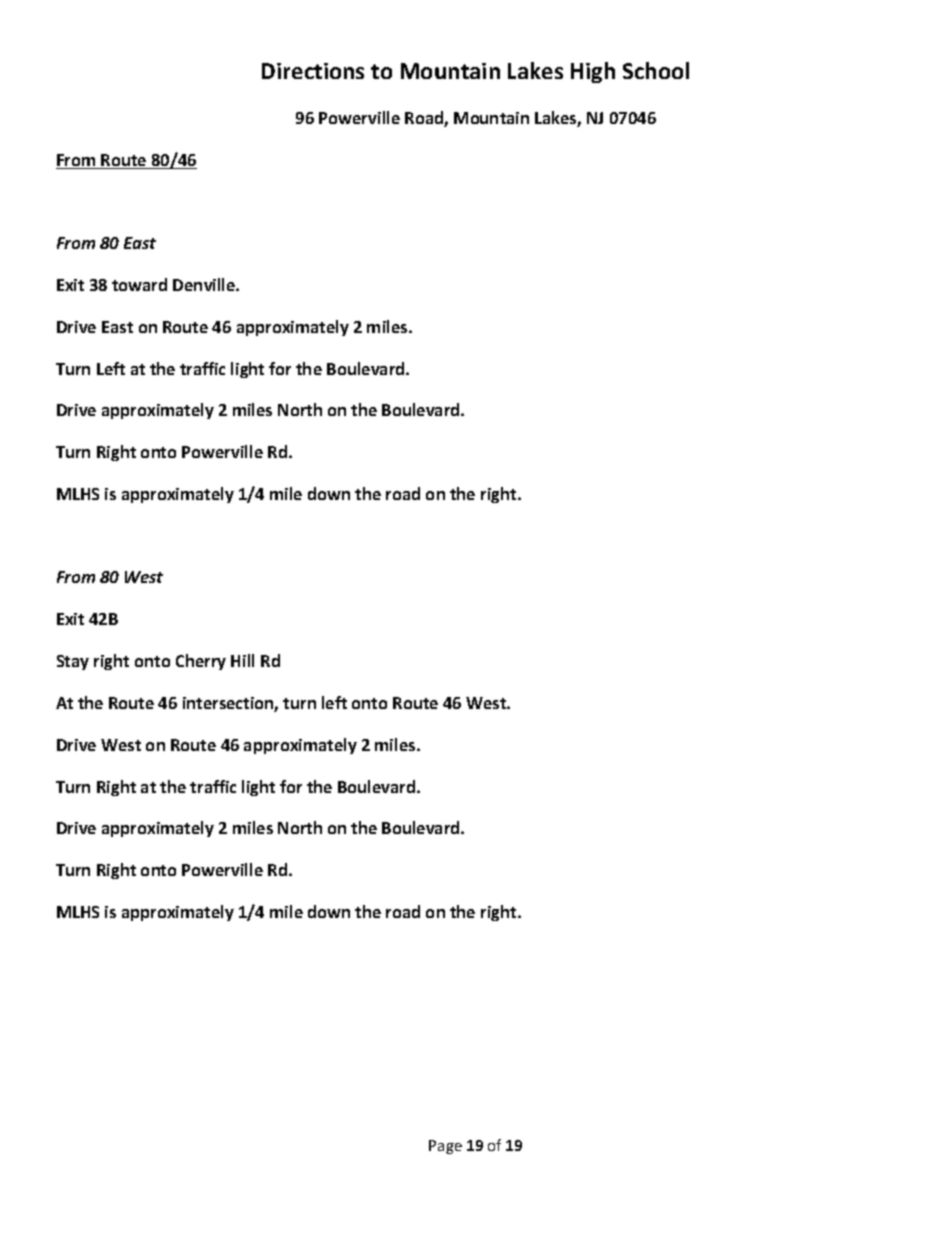 The image size is (952, 1233). I want to click on Hill, so click(242, 660).
